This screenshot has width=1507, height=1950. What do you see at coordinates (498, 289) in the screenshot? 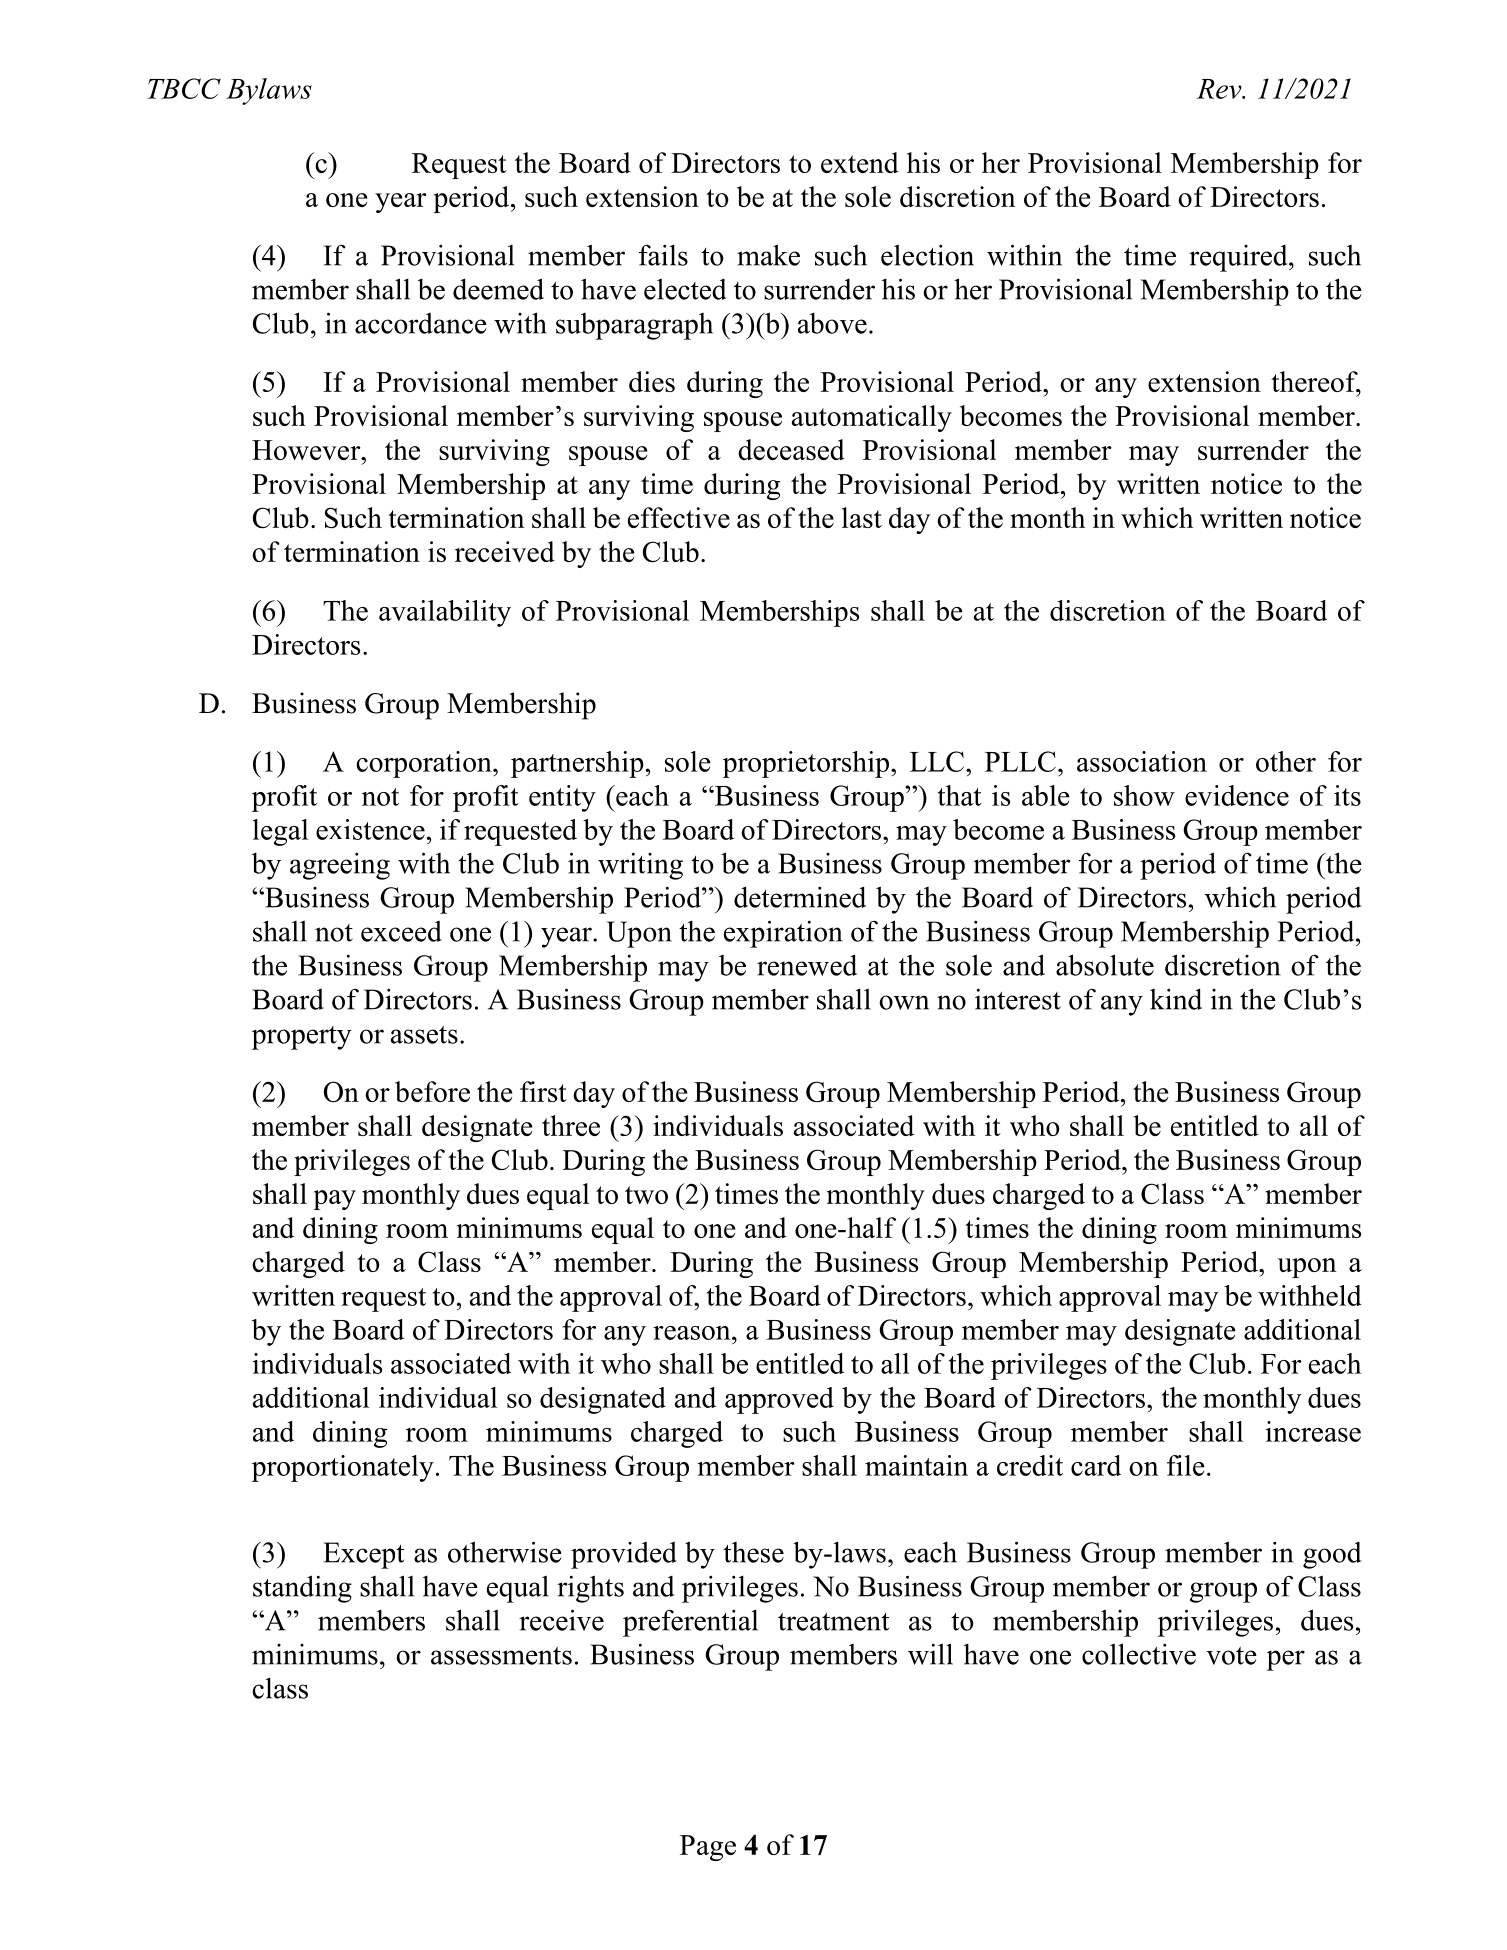
I see `deemed` at bounding box center [498, 289].
